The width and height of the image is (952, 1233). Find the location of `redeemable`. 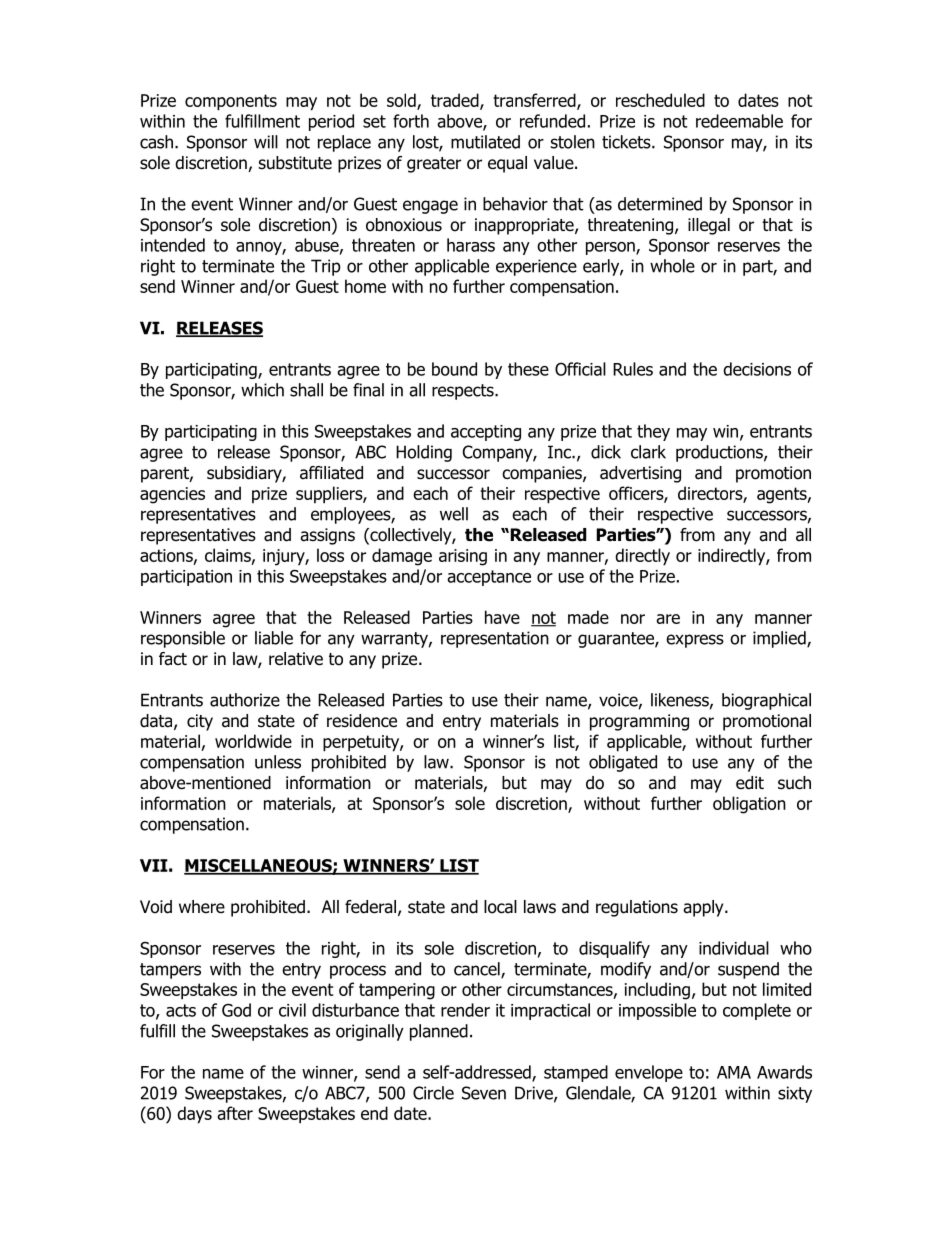

redeemable is located at coordinates (739, 121).
